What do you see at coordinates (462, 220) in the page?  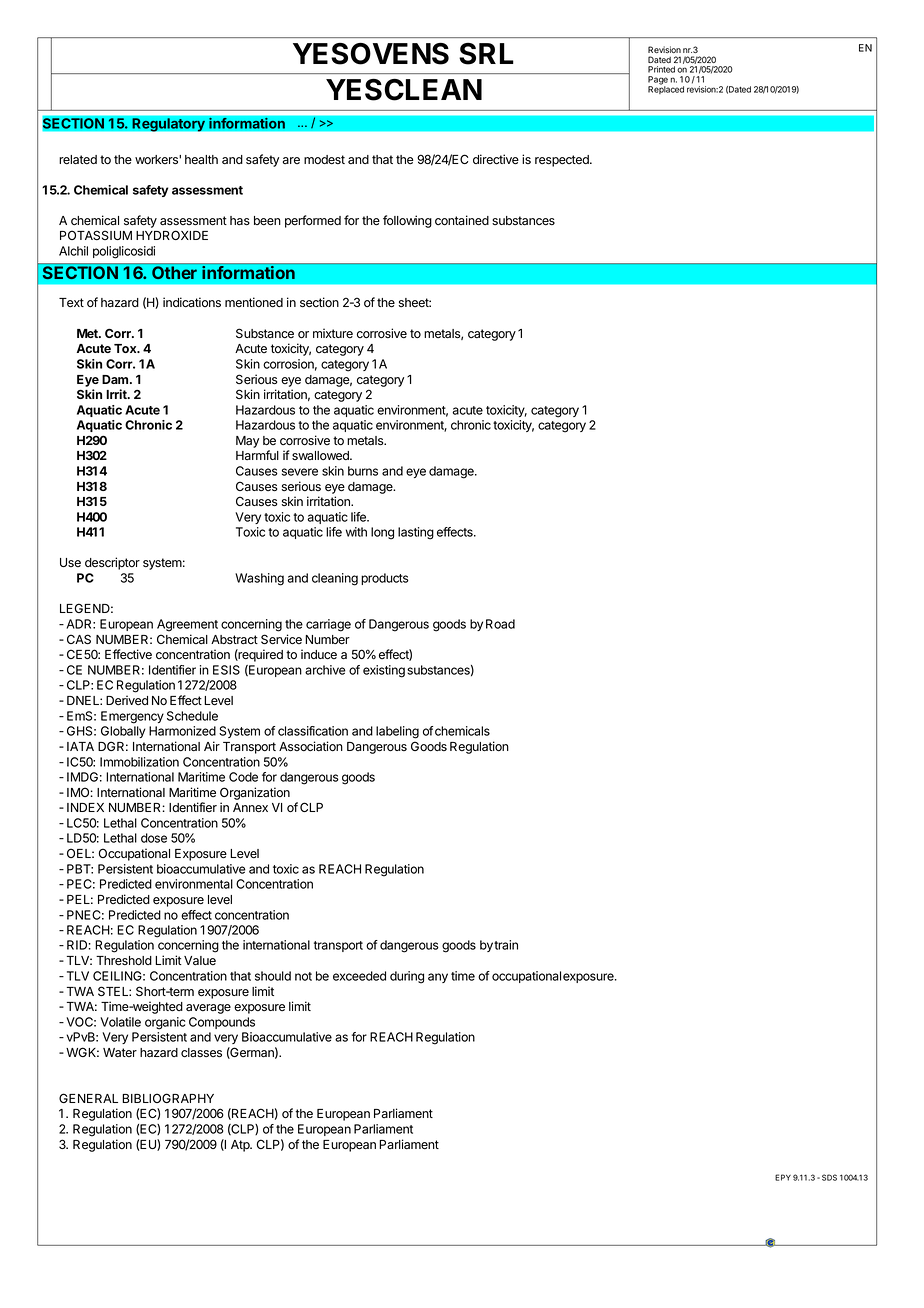 I see `contained` at bounding box center [462, 220].
